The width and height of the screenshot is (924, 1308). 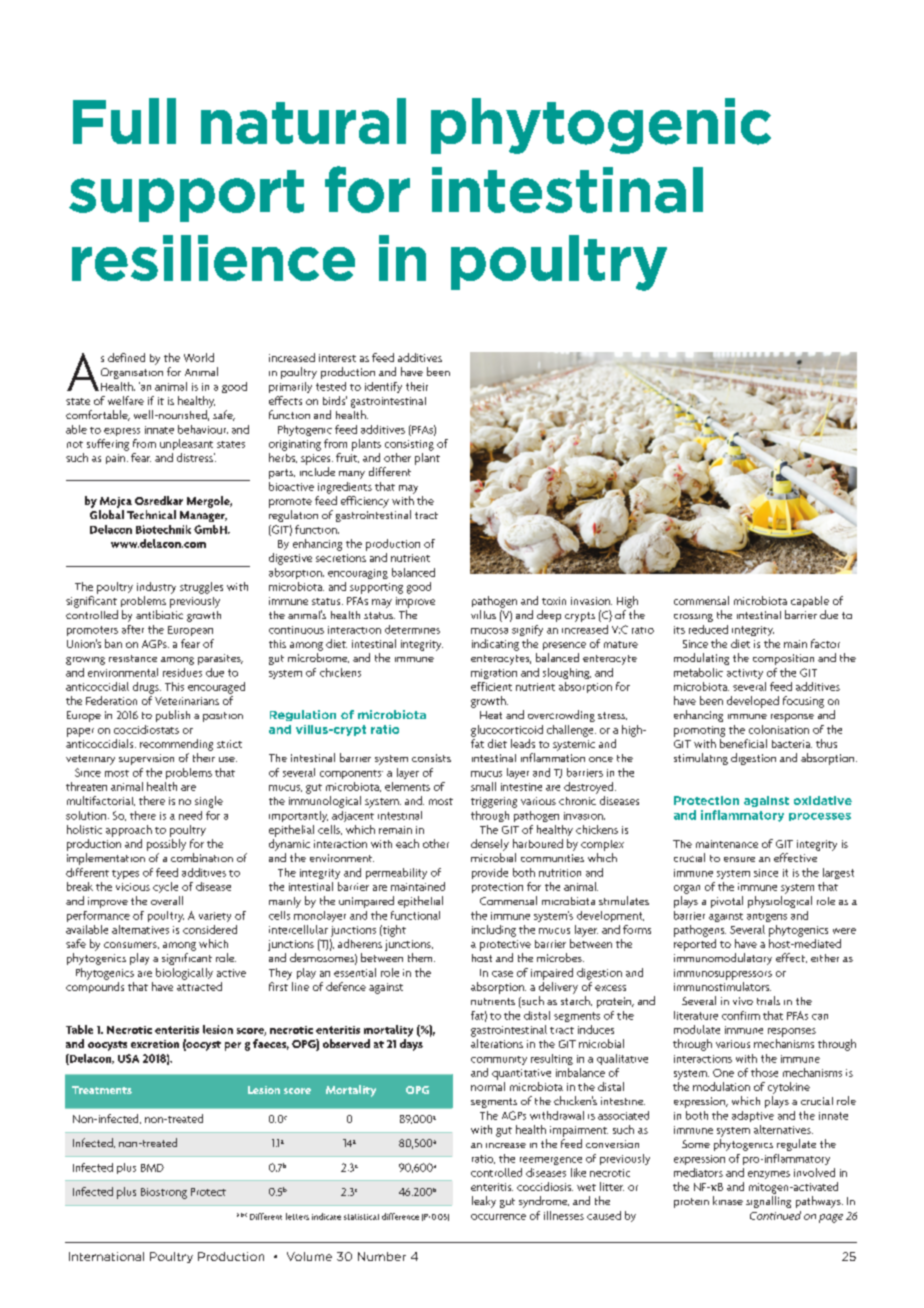 What do you see at coordinates (124, 121) in the screenshot?
I see `Full` at bounding box center [124, 121].
